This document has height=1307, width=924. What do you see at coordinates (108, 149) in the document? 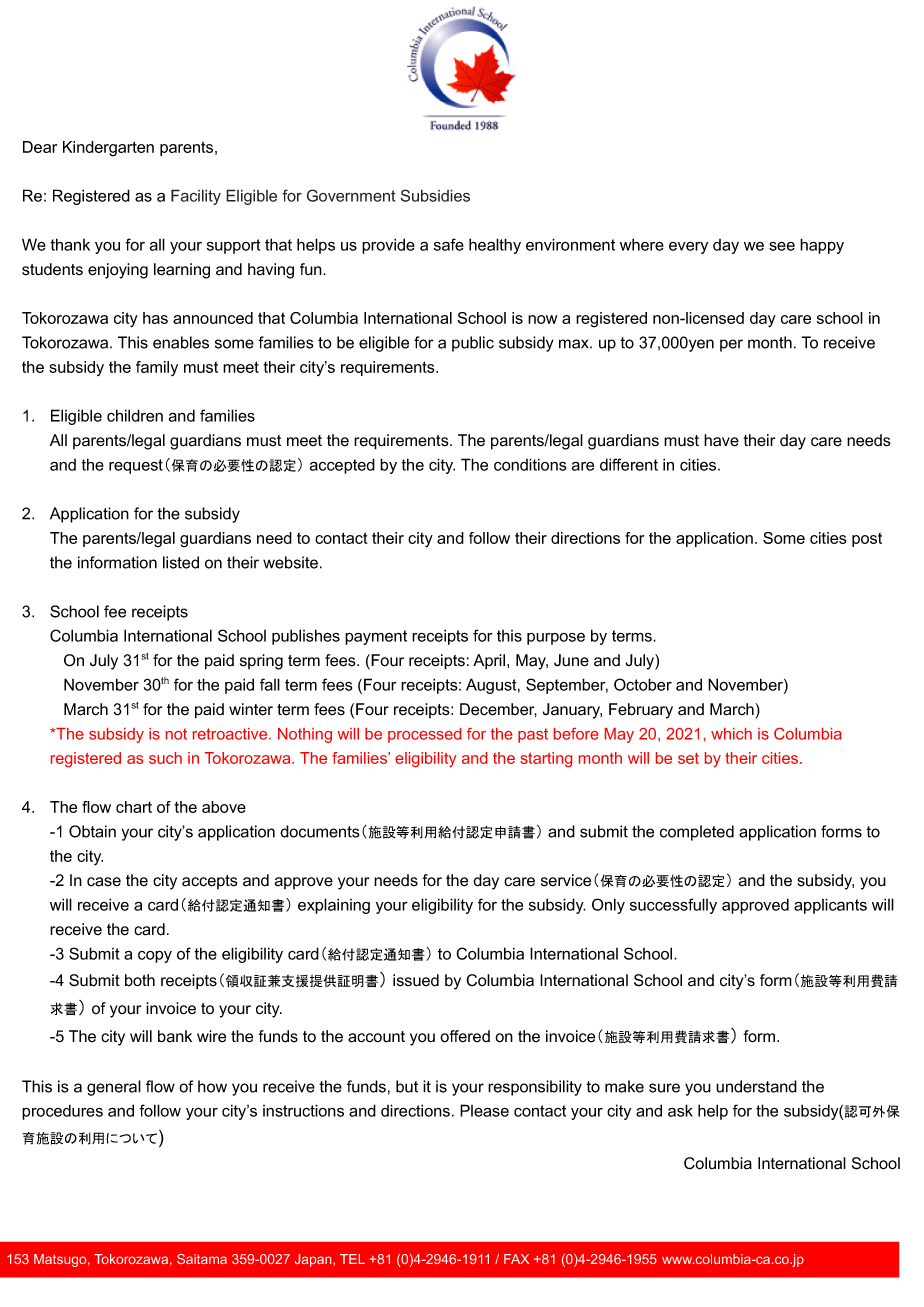
I see `Kindergarten` at bounding box center [108, 149].
